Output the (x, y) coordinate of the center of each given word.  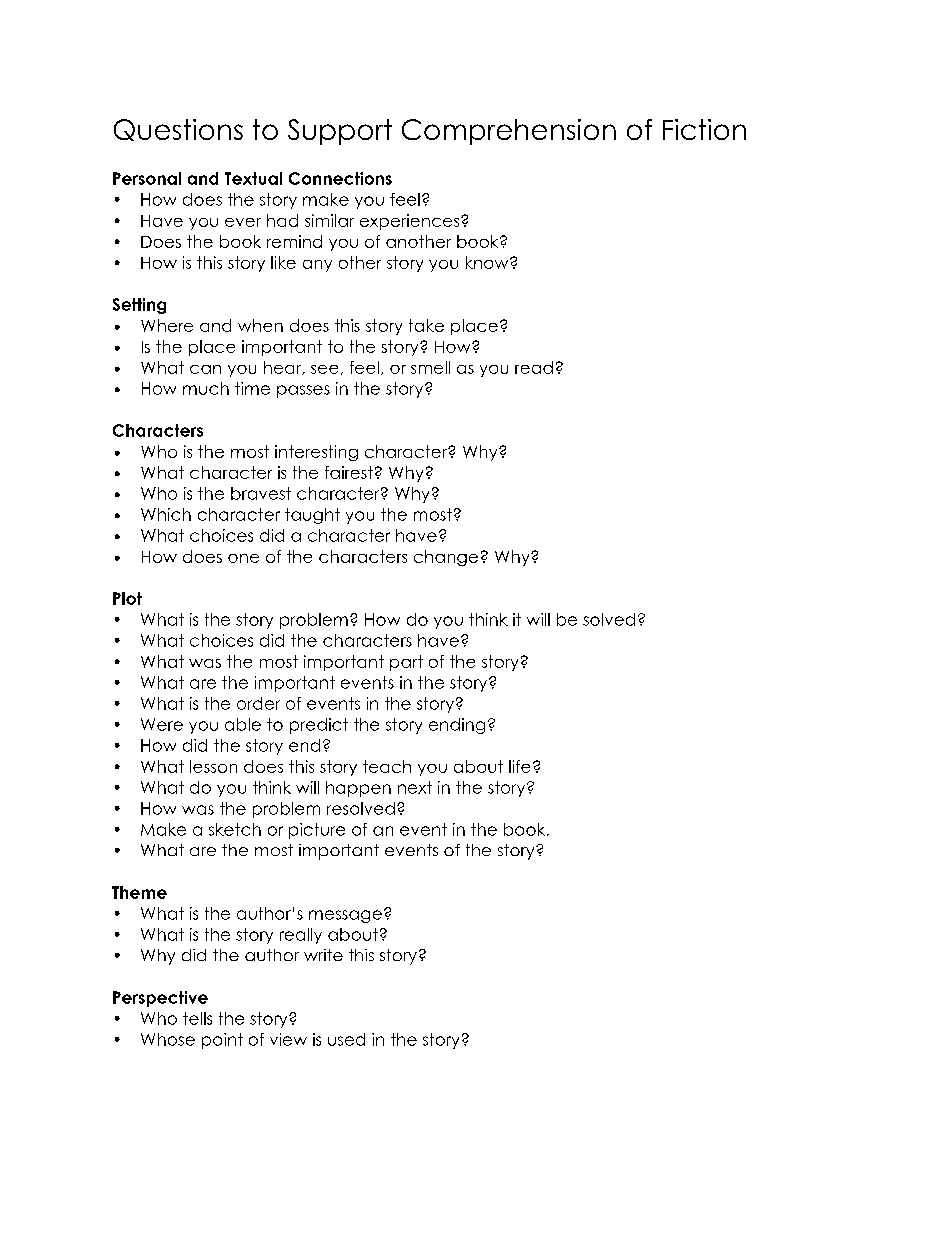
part (406, 663)
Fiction (704, 129)
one (243, 558)
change (446, 558)
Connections (340, 178)
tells (197, 1018)
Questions (178, 130)
